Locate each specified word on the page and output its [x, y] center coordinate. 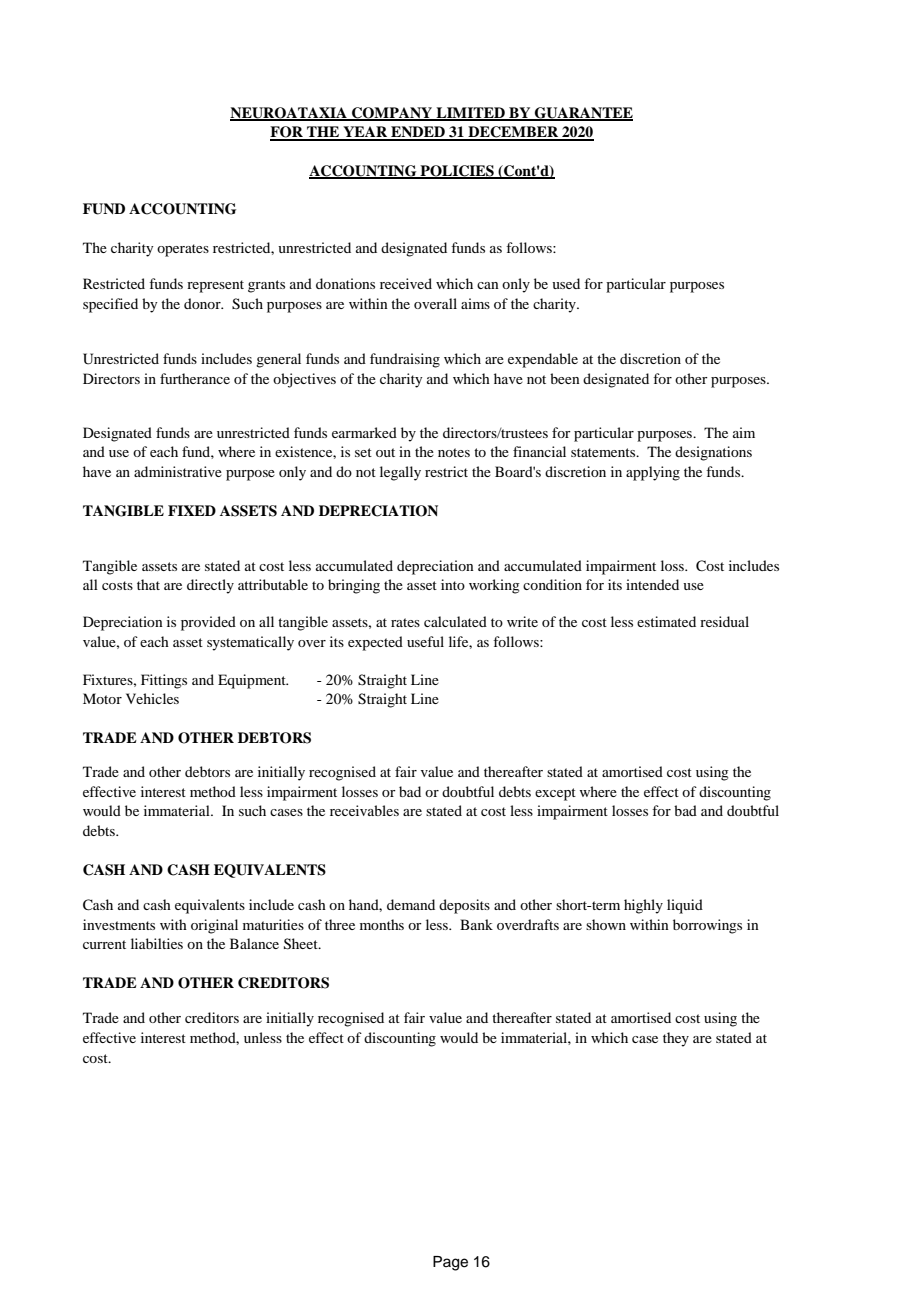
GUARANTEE [583, 114]
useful [425, 641]
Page [450, 1263]
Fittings [164, 681]
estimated [666, 621]
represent [215, 286]
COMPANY [392, 114]
